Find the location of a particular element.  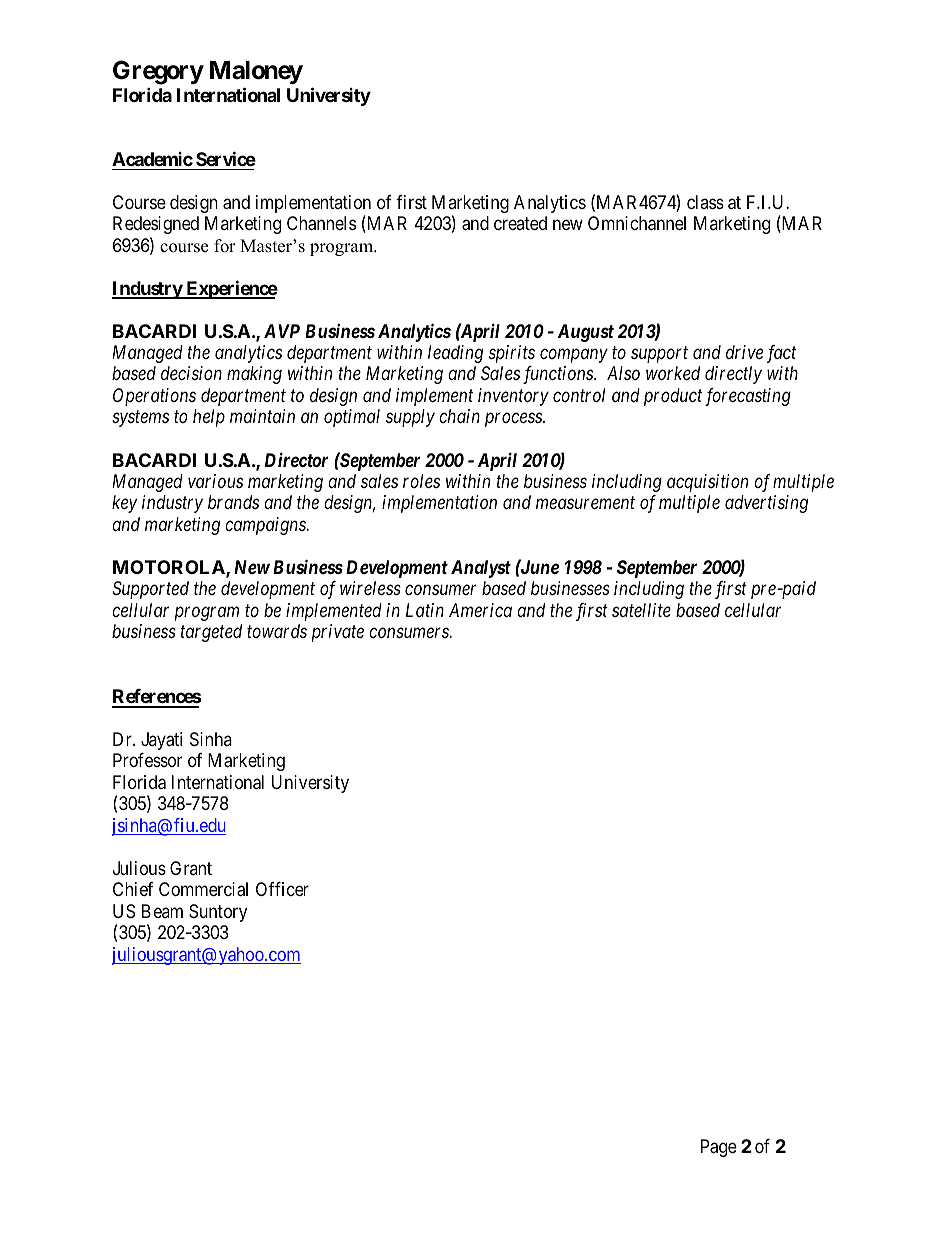

Gregory is located at coordinates (158, 72).
